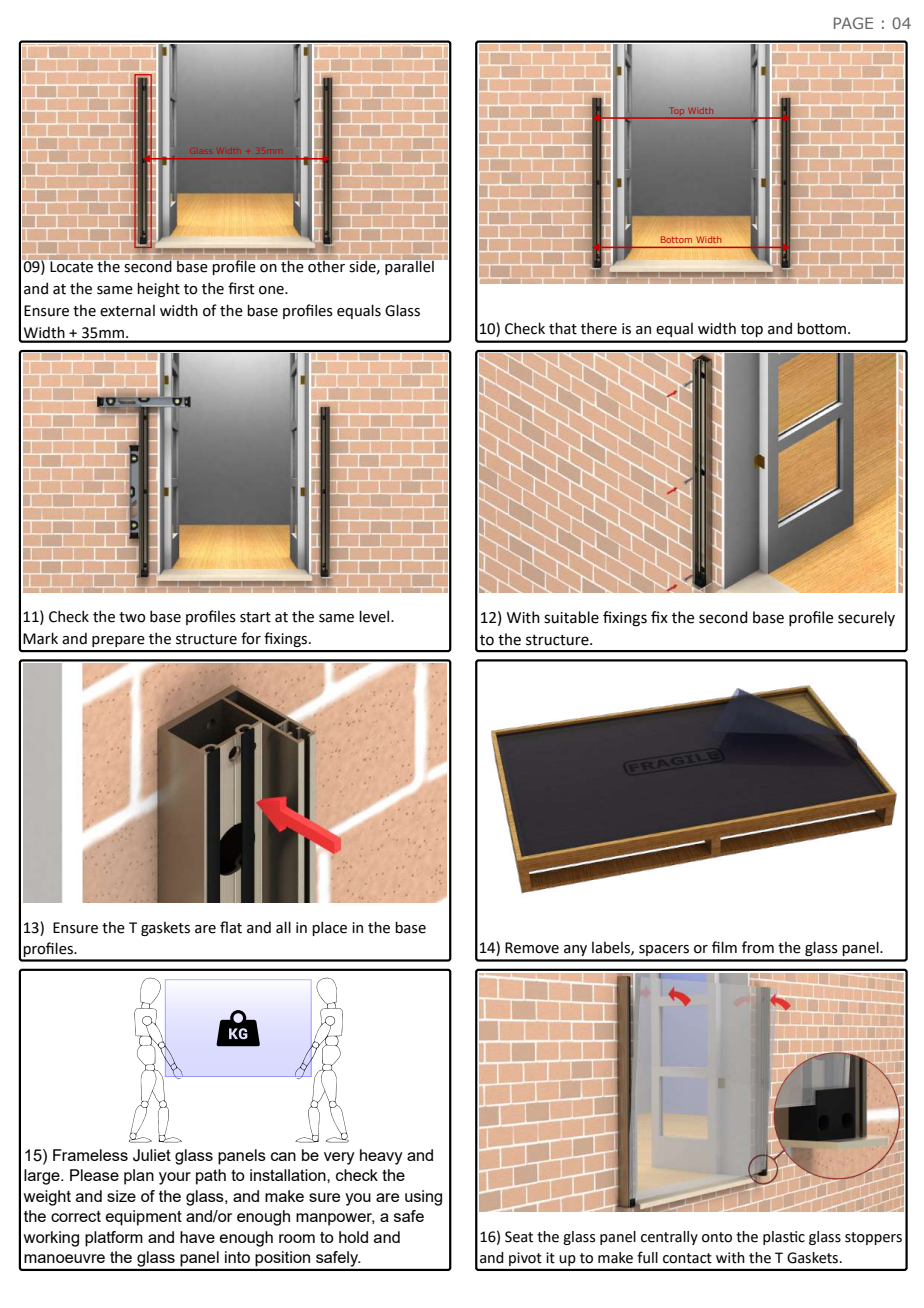  Describe the element at coordinates (853, 23) in the image. I see `PAGE` at that location.
